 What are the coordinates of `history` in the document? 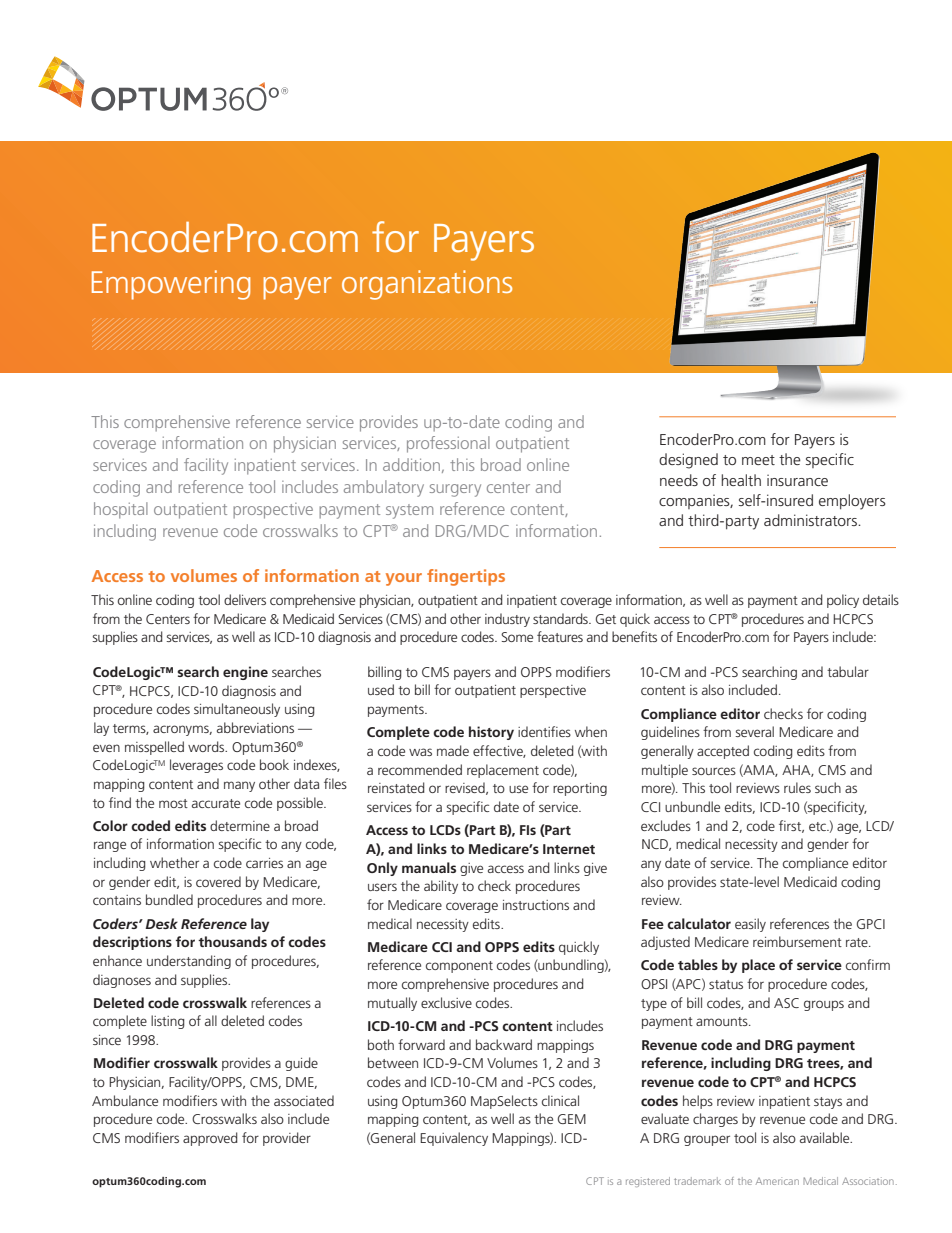 It's located at (491, 733).
